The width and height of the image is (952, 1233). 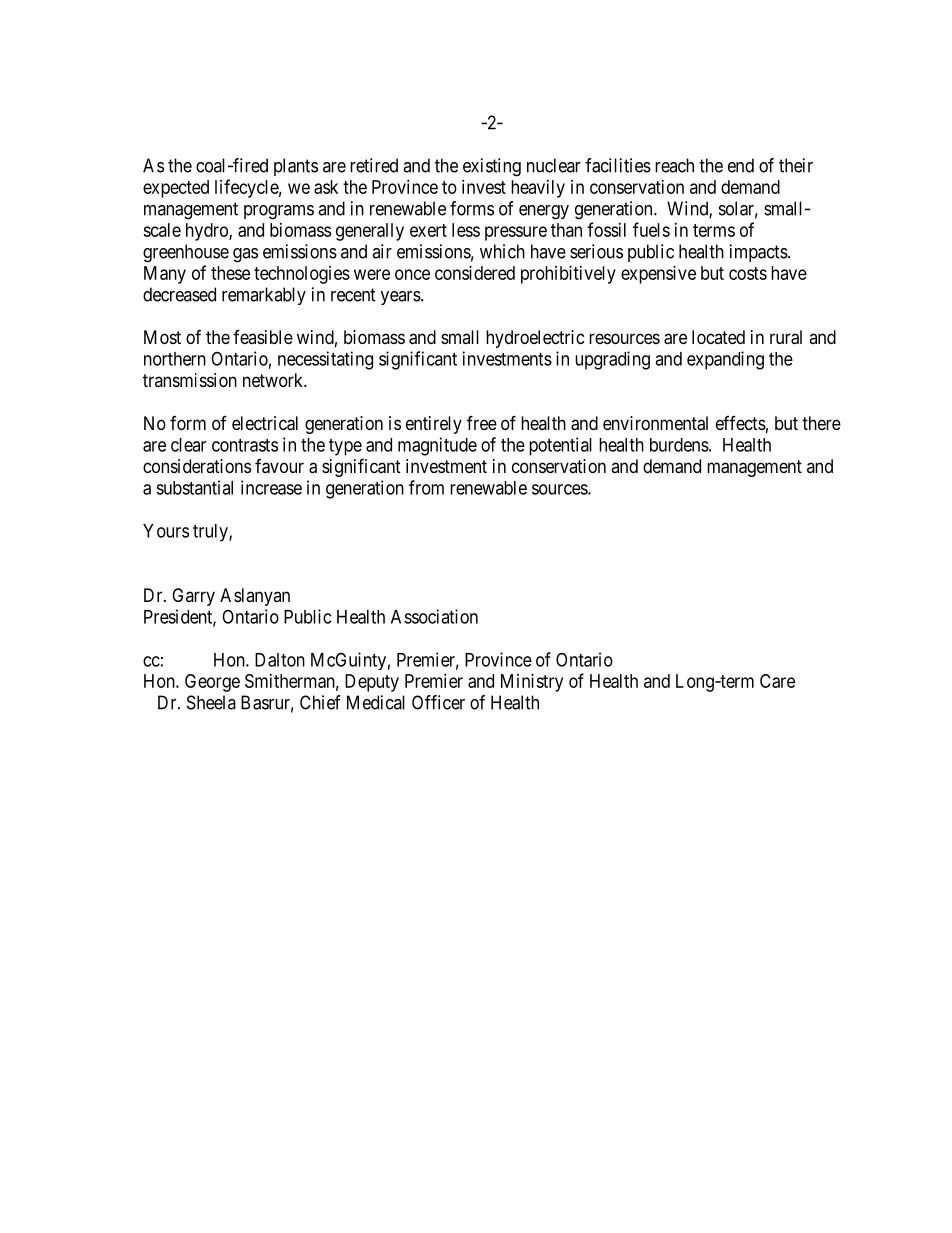 I want to click on plants, so click(x=296, y=167).
